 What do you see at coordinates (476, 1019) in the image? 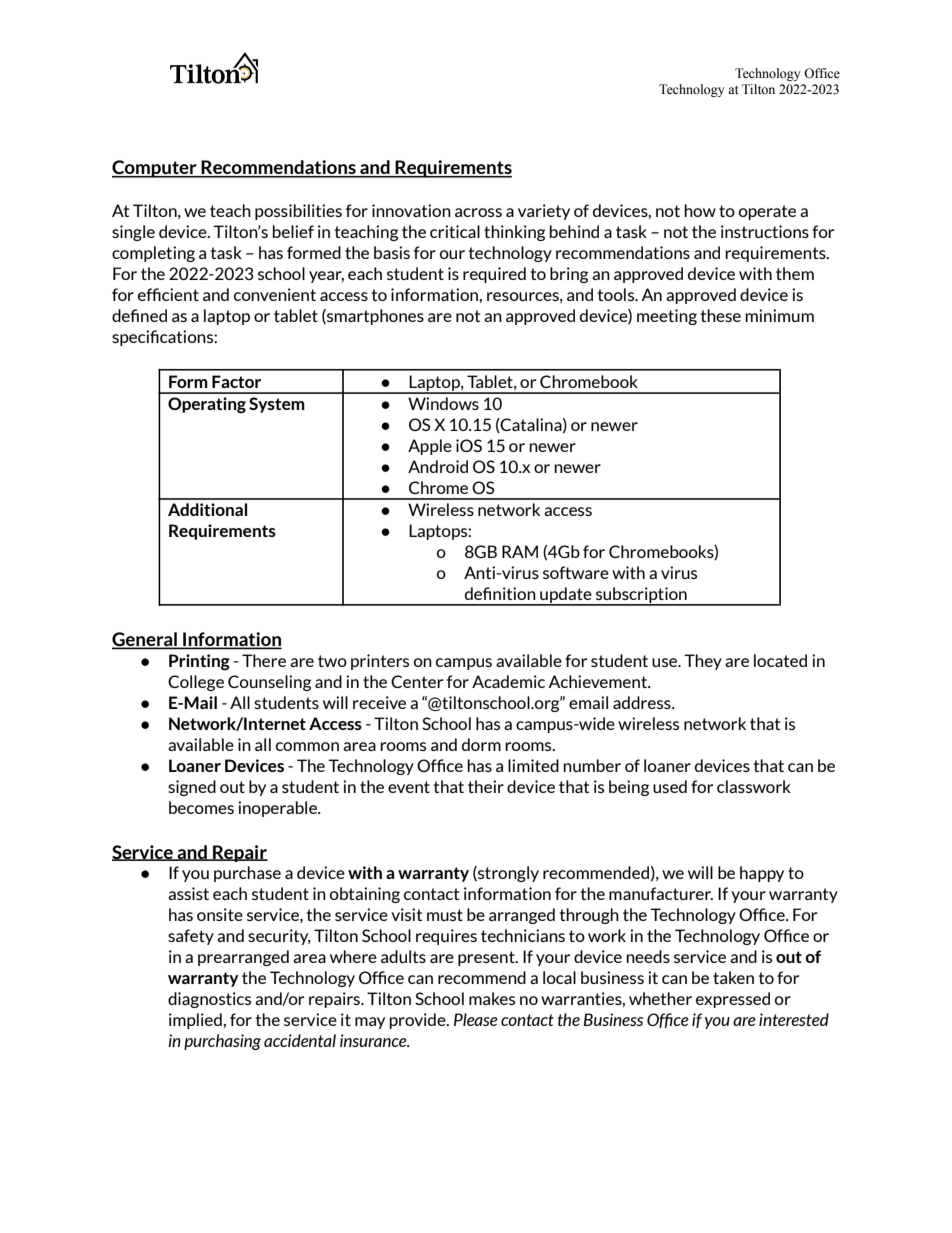
I see `Please` at bounding box center [476, 1019].
